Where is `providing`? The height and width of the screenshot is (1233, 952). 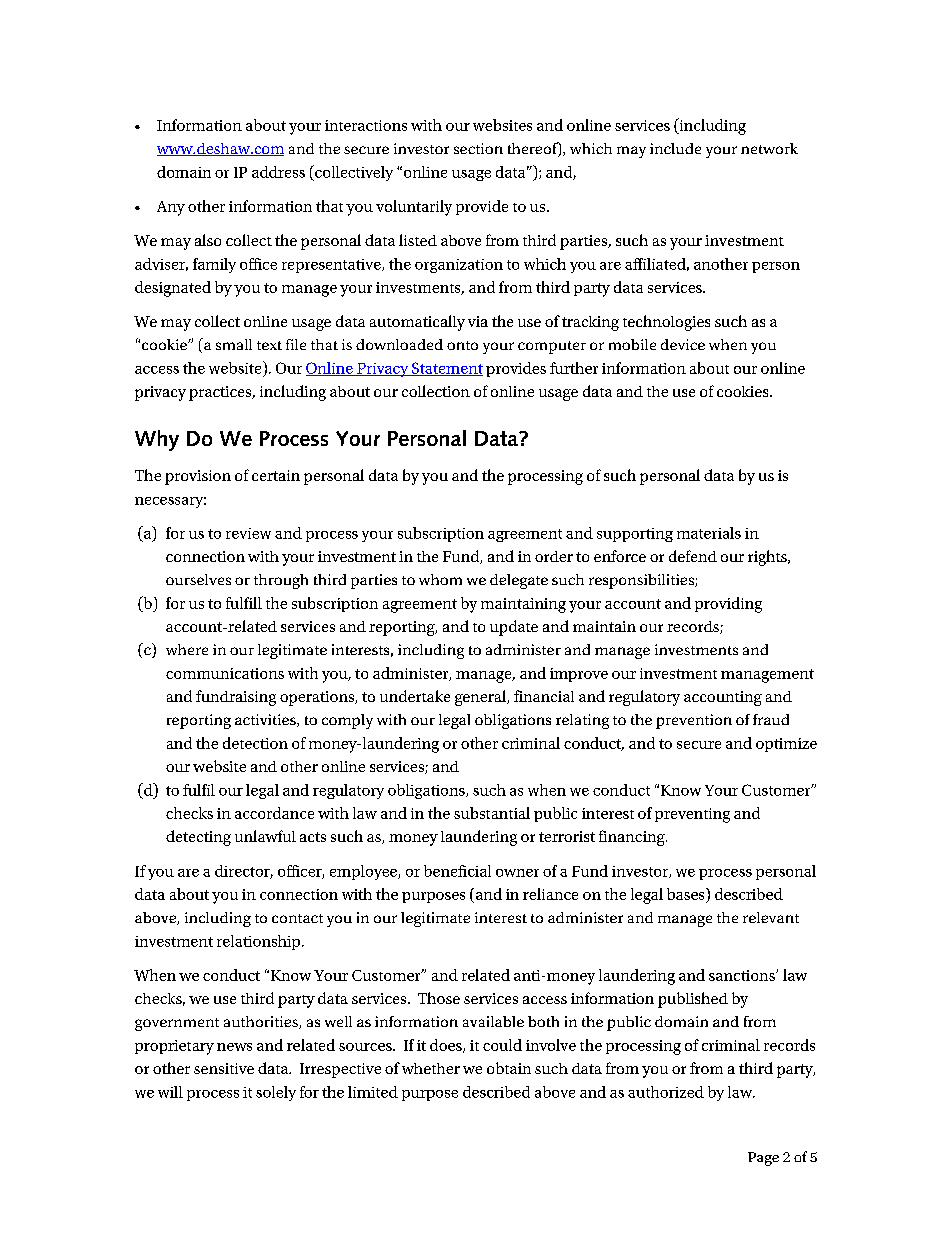 providing is located at coordinates (728, 605).
